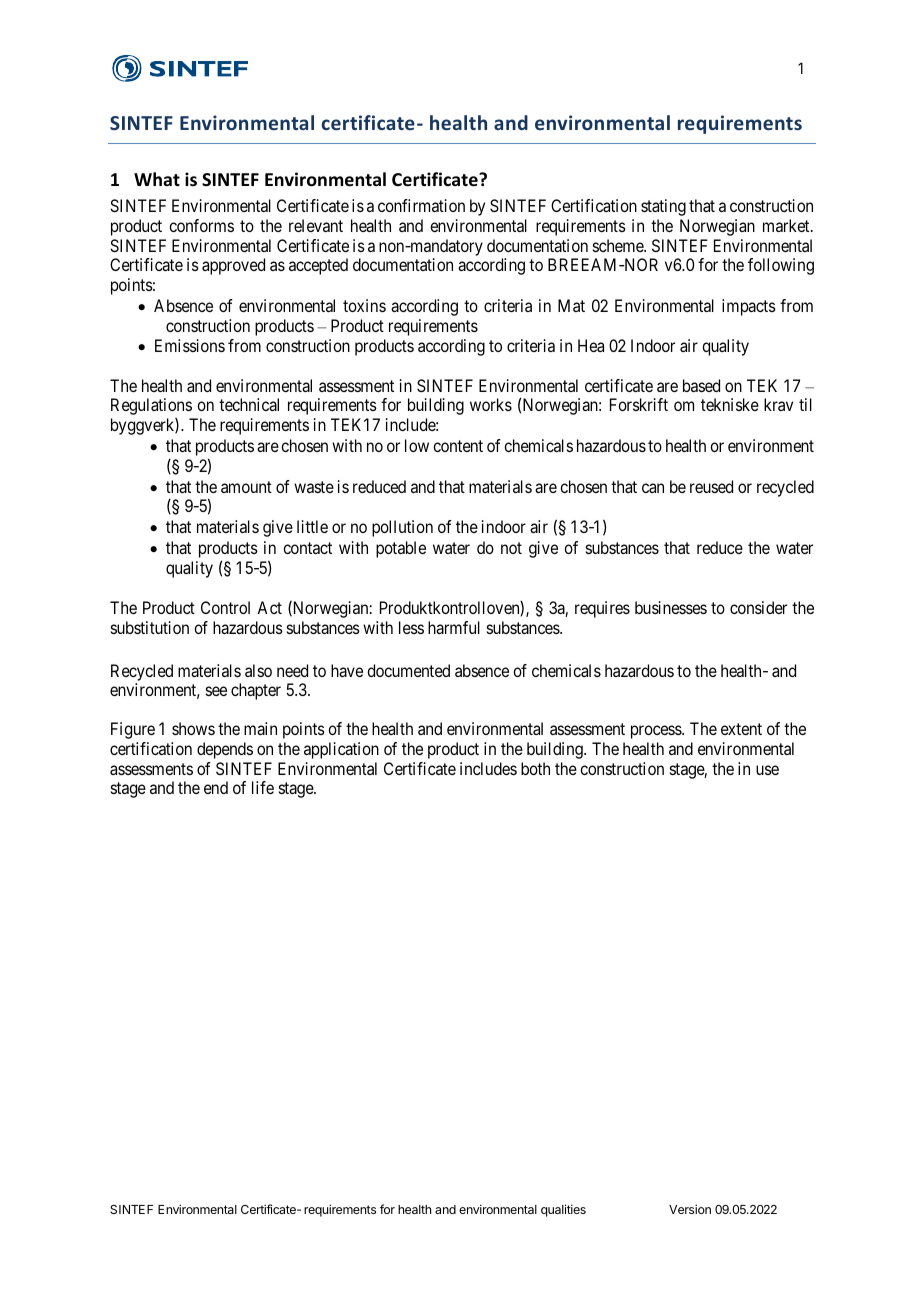 The width and height of the screenshot is (924, 1308). Describe the element at coordinates (458, 446) in the screenshot. I see `content` at that location.
